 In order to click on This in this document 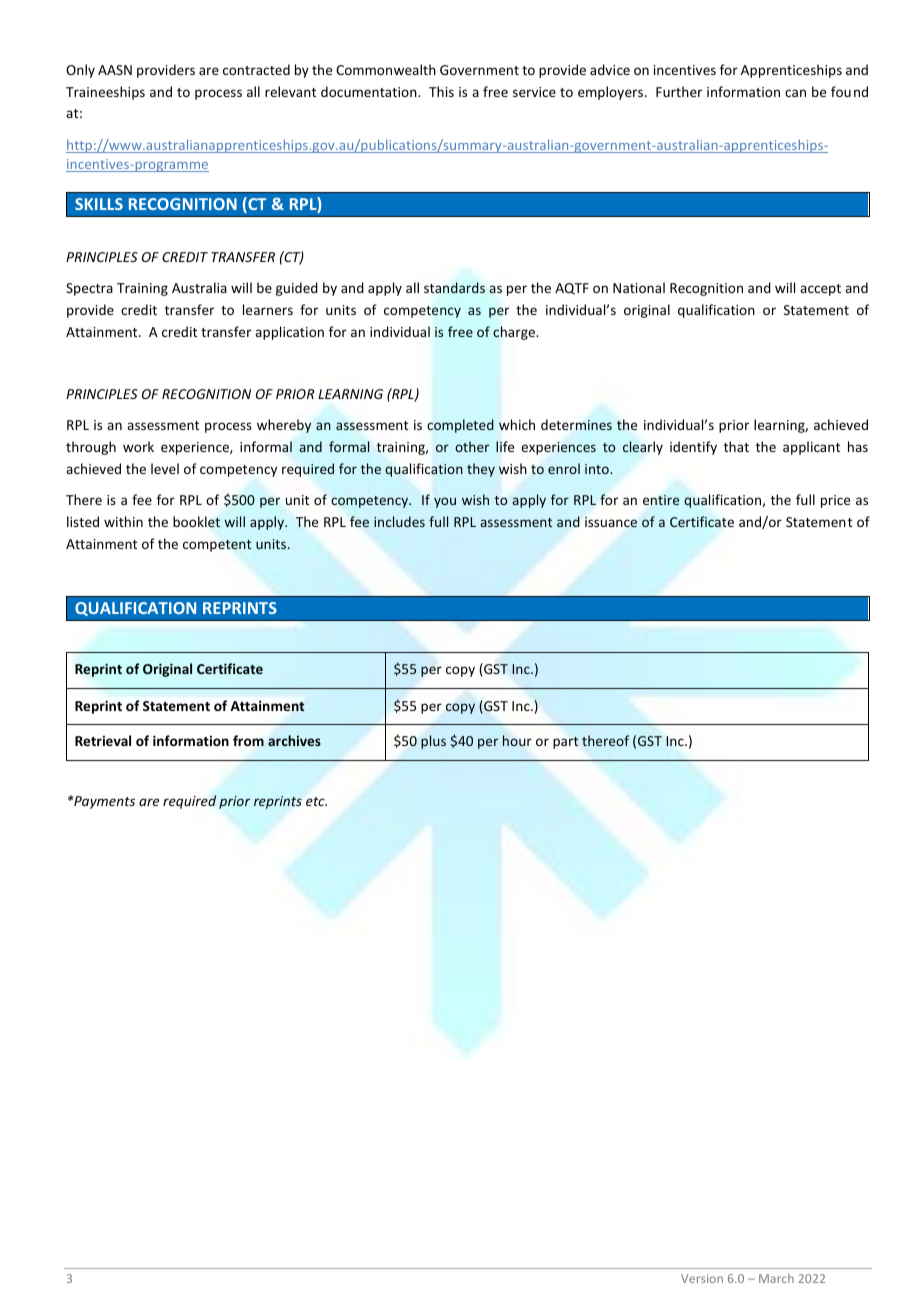, I will do `click(441, 91)`.
